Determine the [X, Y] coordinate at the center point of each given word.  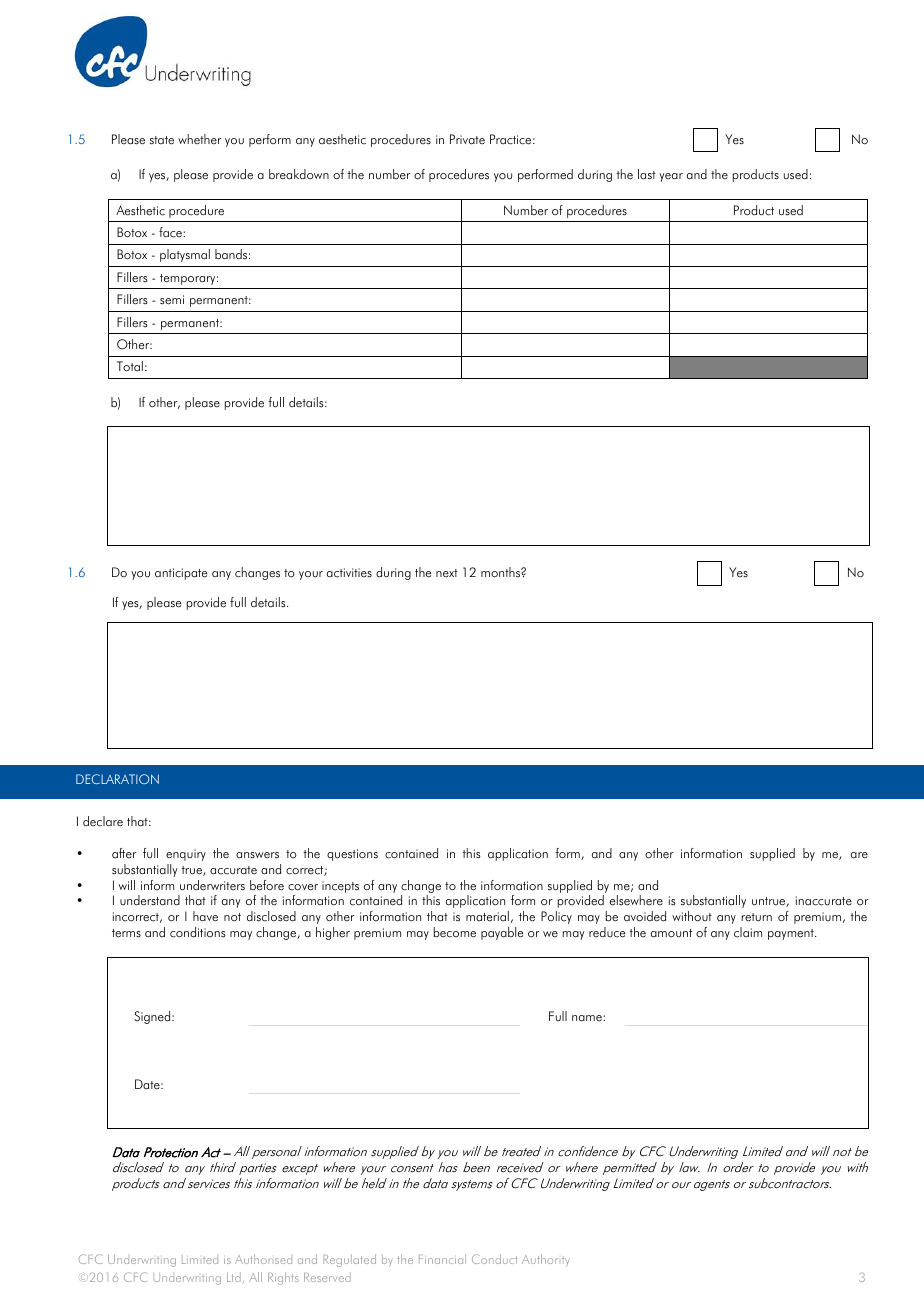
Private [467, 139]
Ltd [234, 1277]
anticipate [181, 574]
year [671, 177]
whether [200, 139]
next [447, 573]
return [757, 917]
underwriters [212, 885]
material [487, 916]
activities [349, 573]
